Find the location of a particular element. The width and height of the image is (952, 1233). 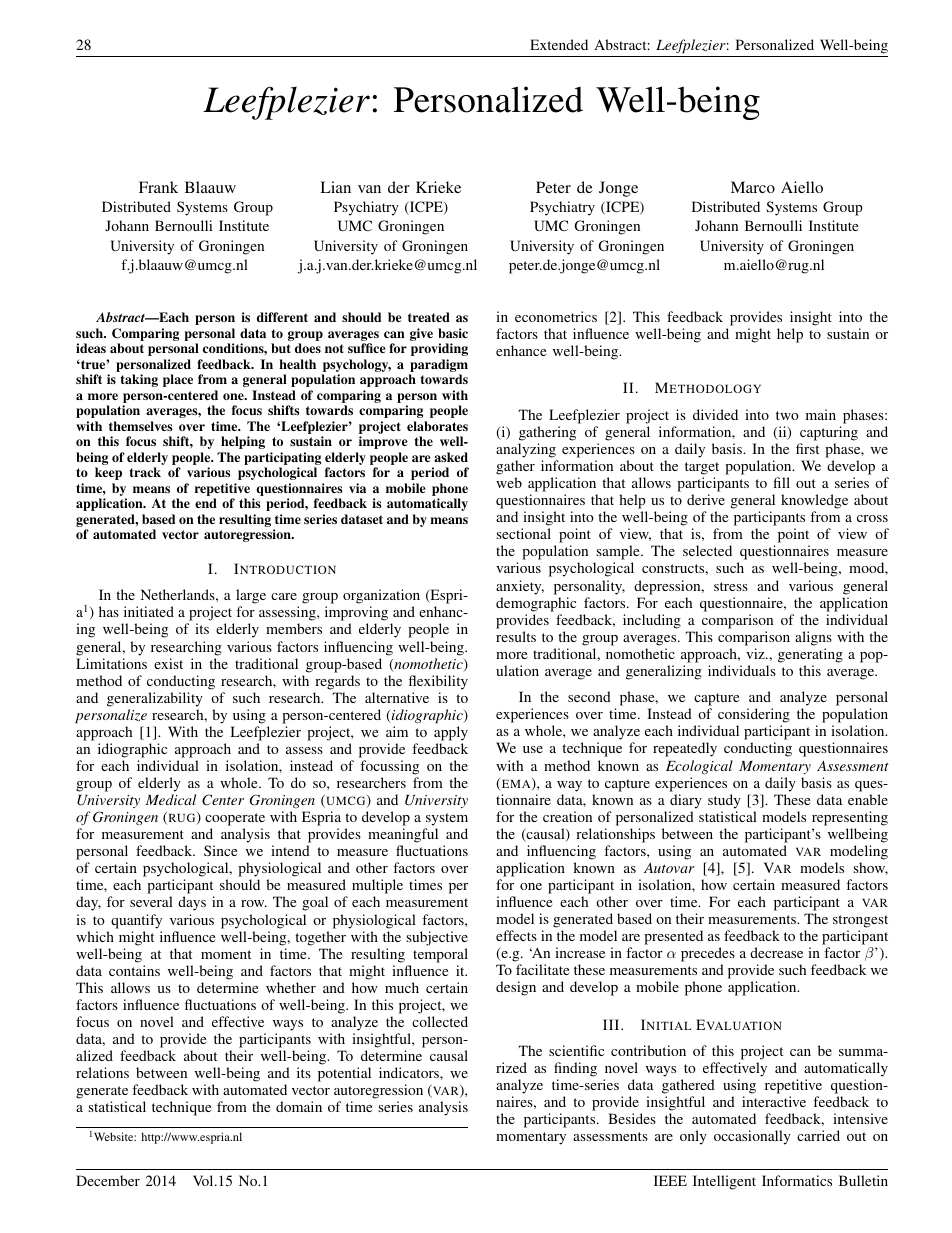

Frank is located at coordinates (158, 187).
